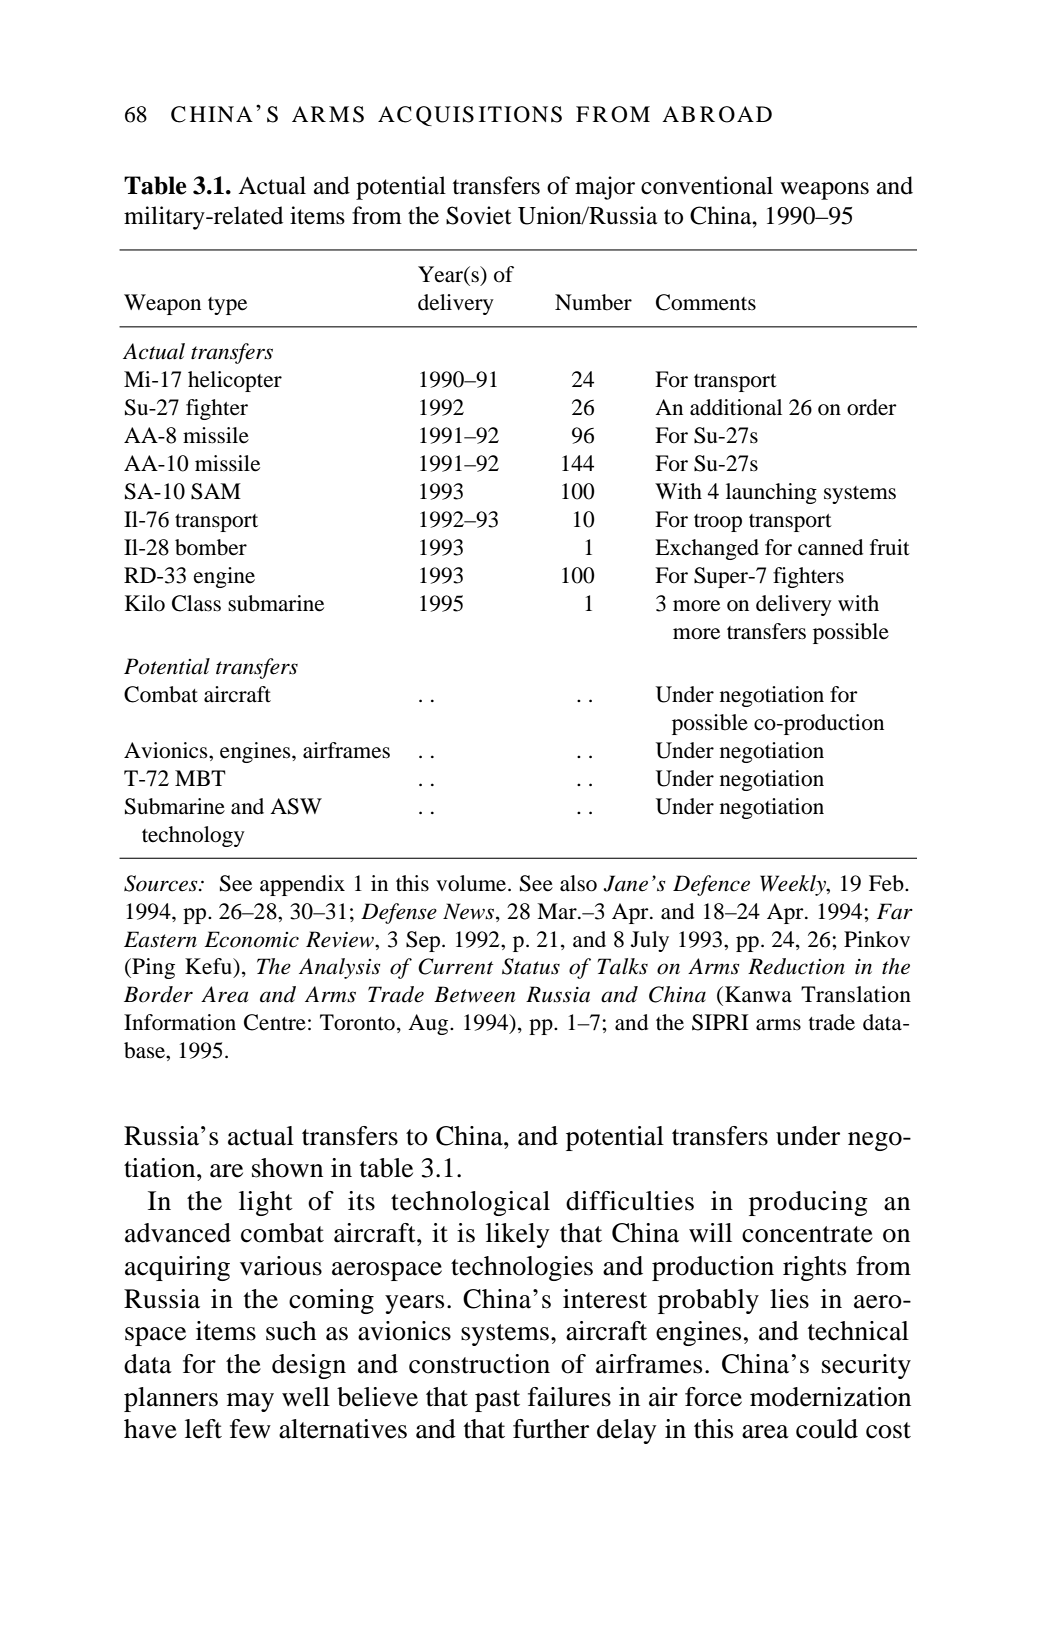  I want to click on type, so click(227, 306).
